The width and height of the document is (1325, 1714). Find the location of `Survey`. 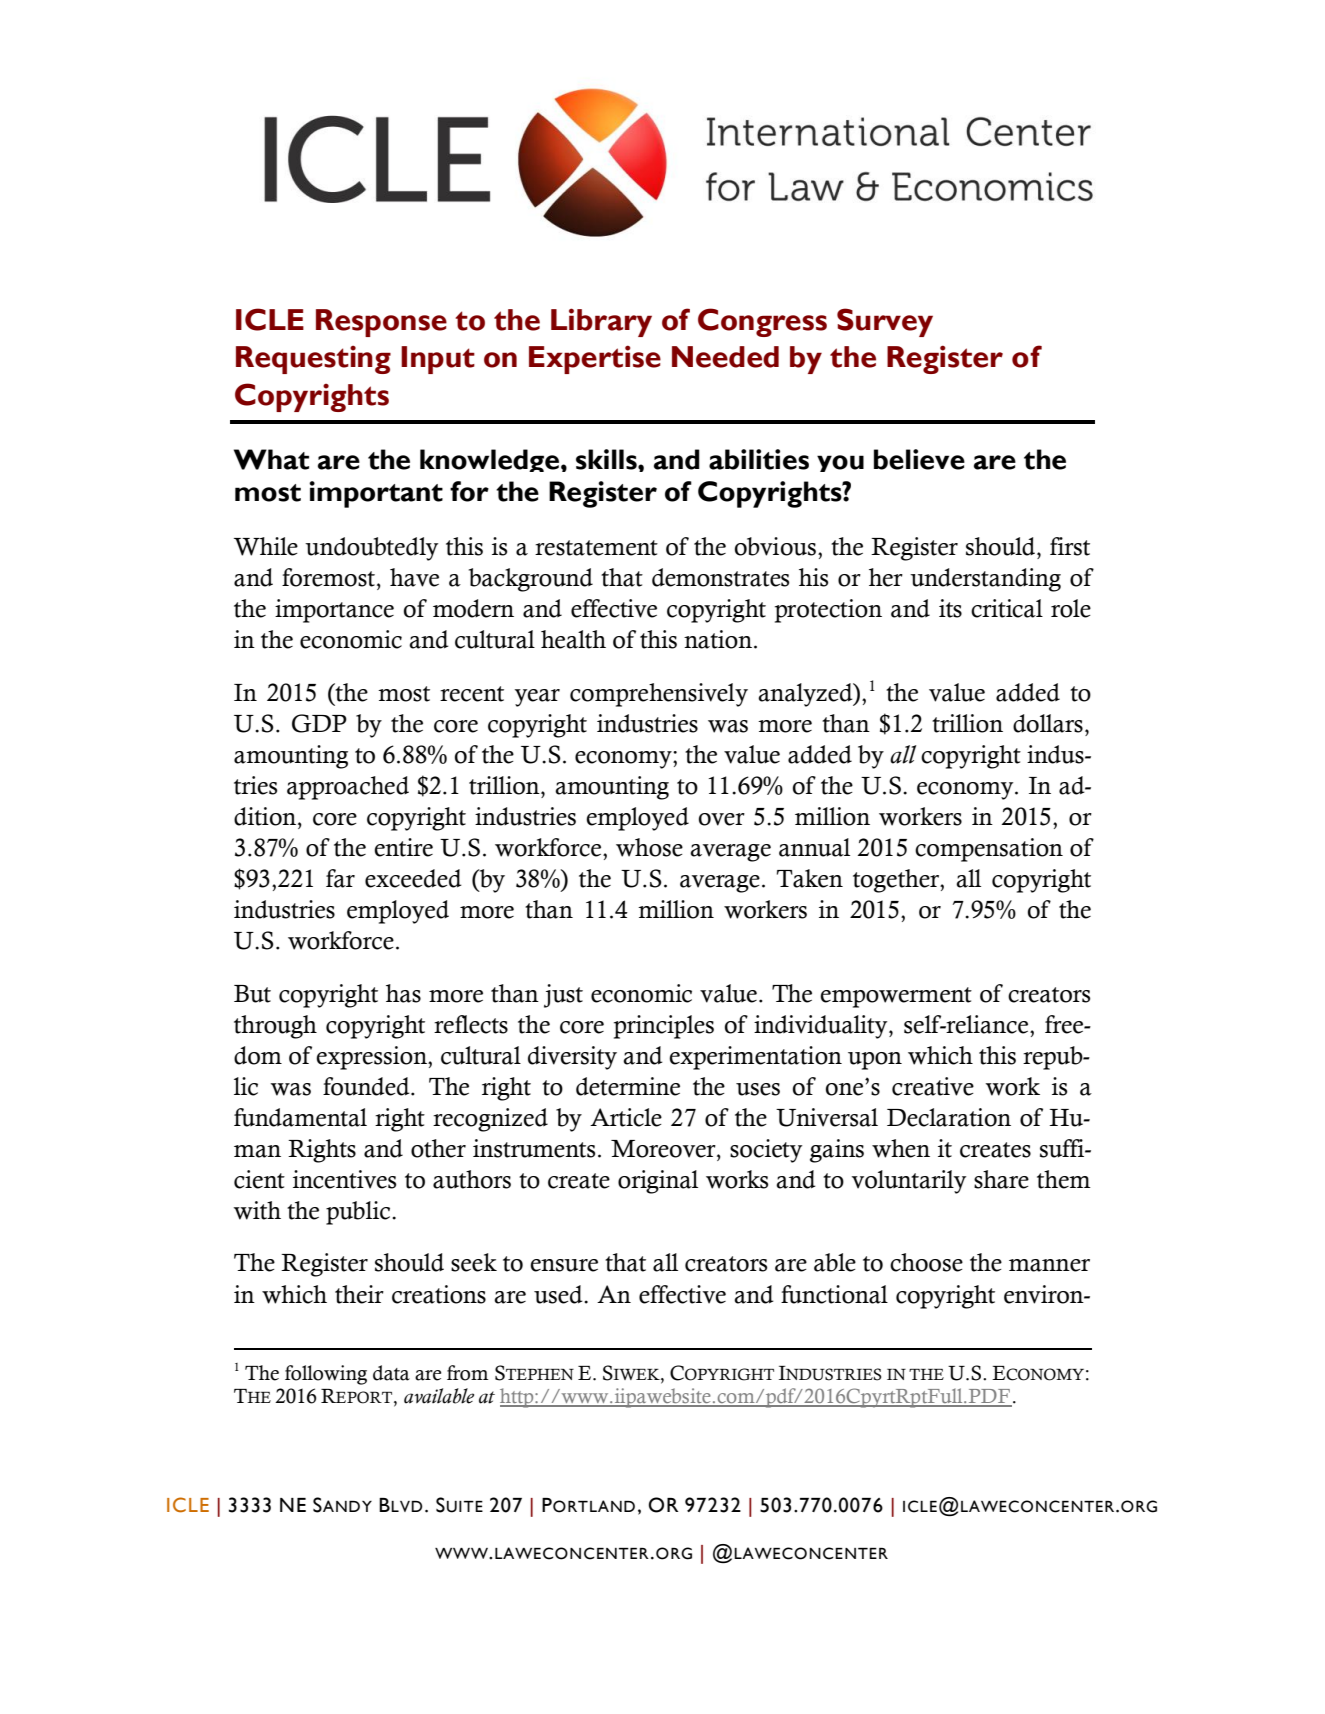

Survey is located at coordinates (885, 322).
